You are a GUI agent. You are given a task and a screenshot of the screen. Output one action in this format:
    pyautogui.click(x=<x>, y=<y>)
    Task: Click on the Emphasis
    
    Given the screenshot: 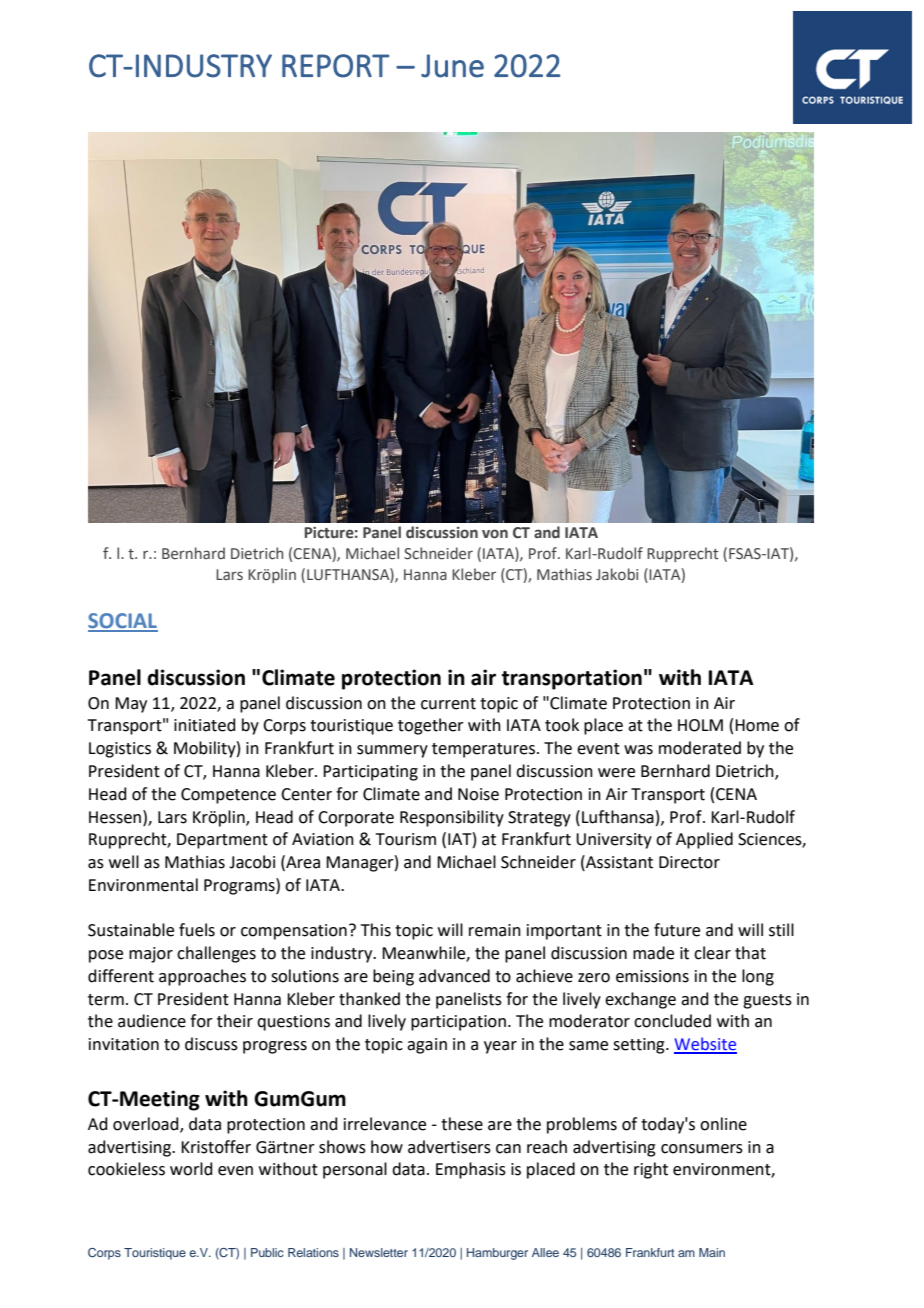 What is the action you would take?
    pyautogui.click(x=471, y=1170)
